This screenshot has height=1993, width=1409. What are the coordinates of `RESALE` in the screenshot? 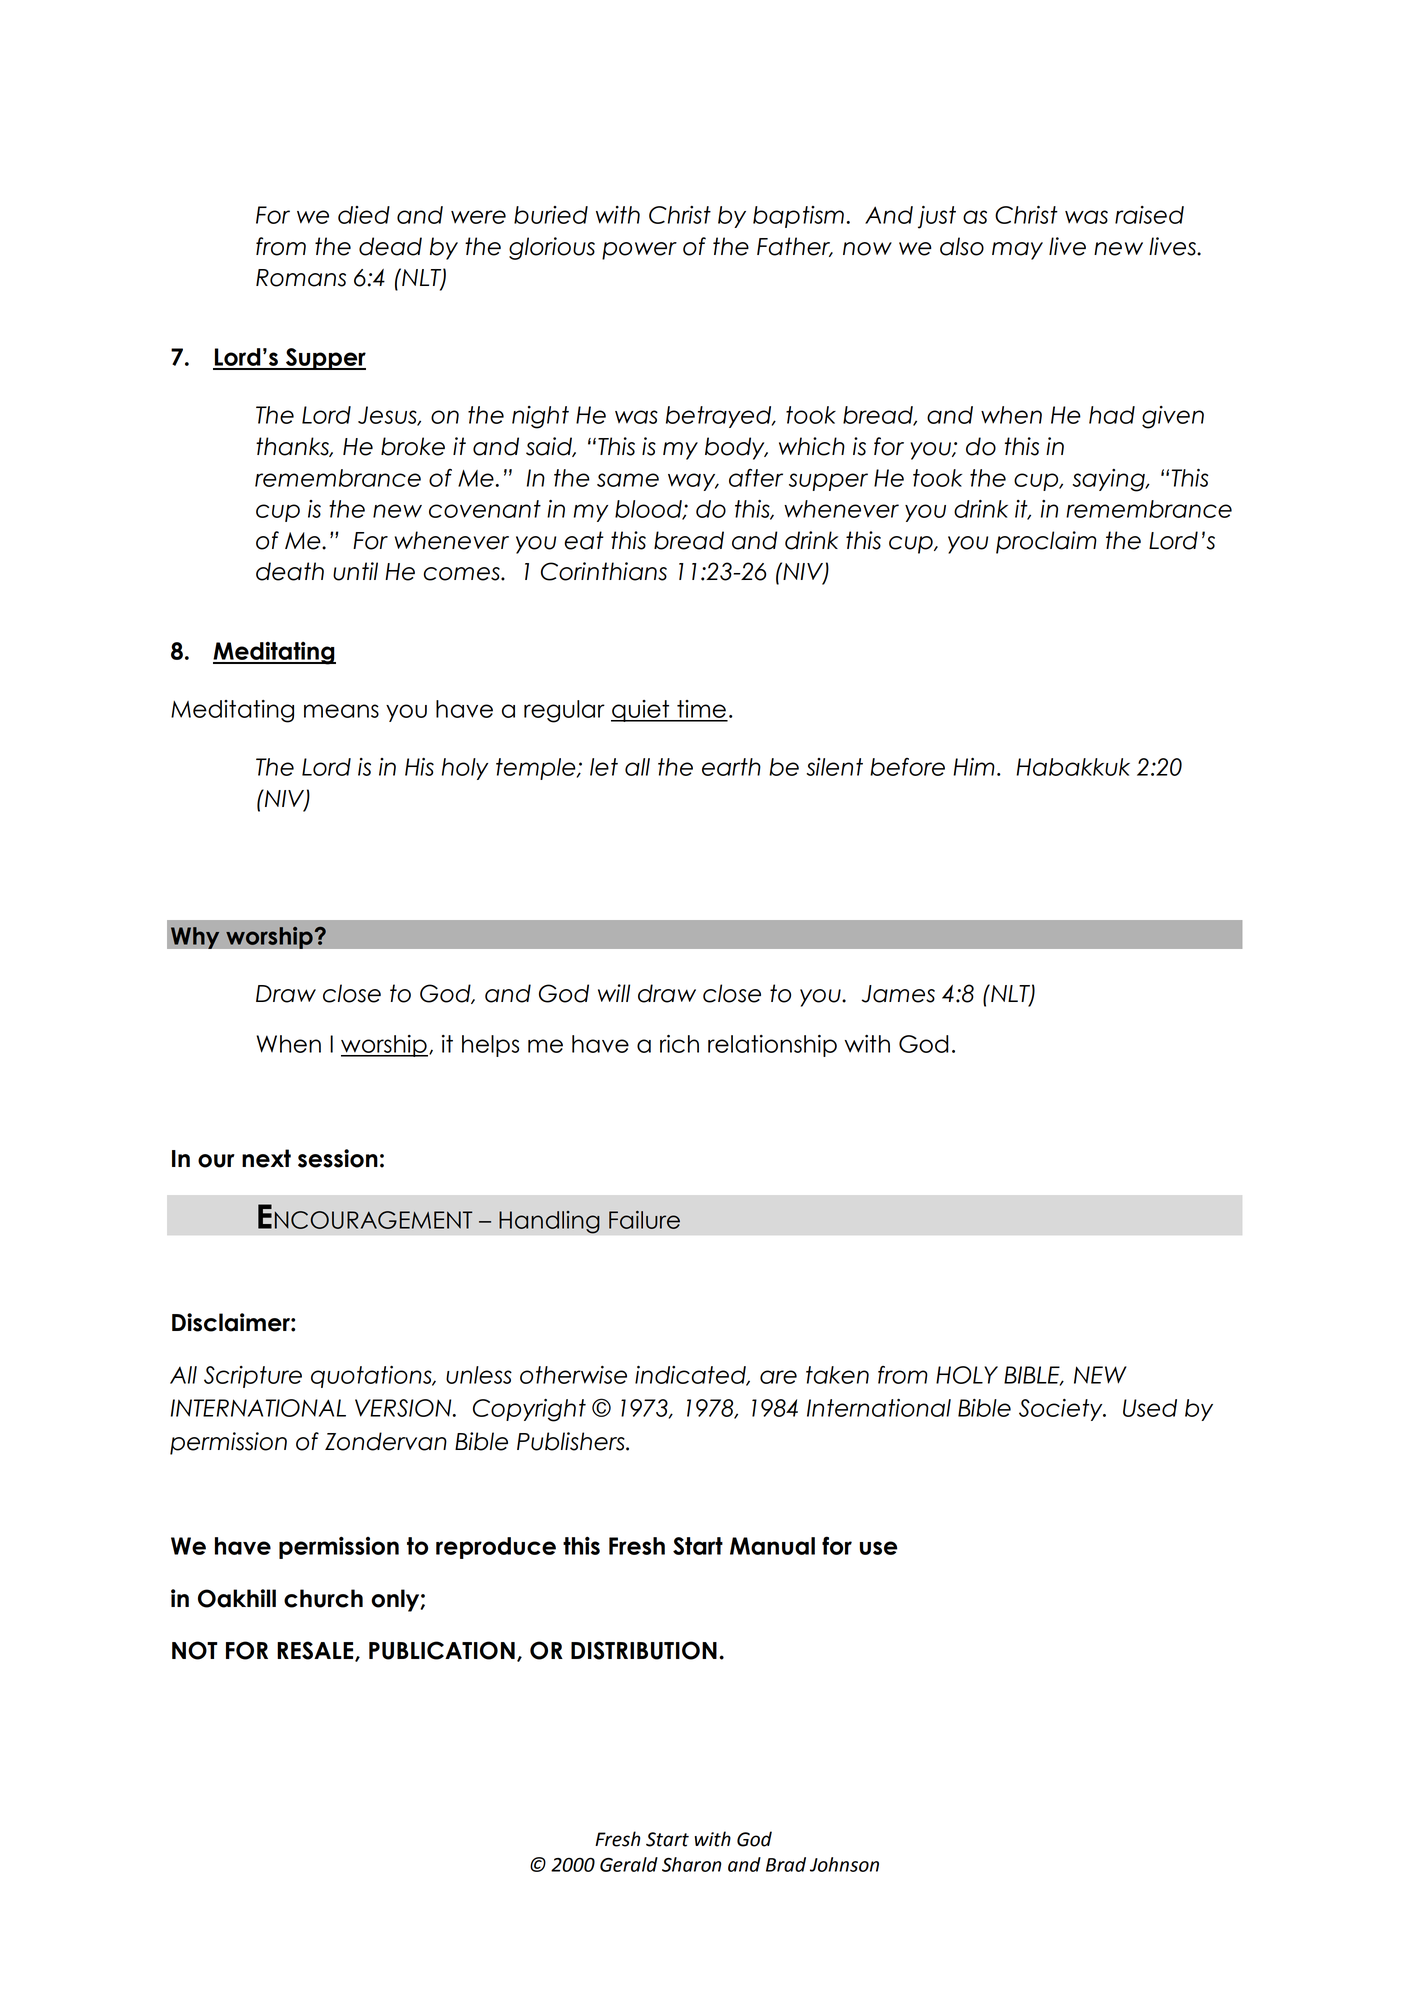 It's located at (316, 1651).
